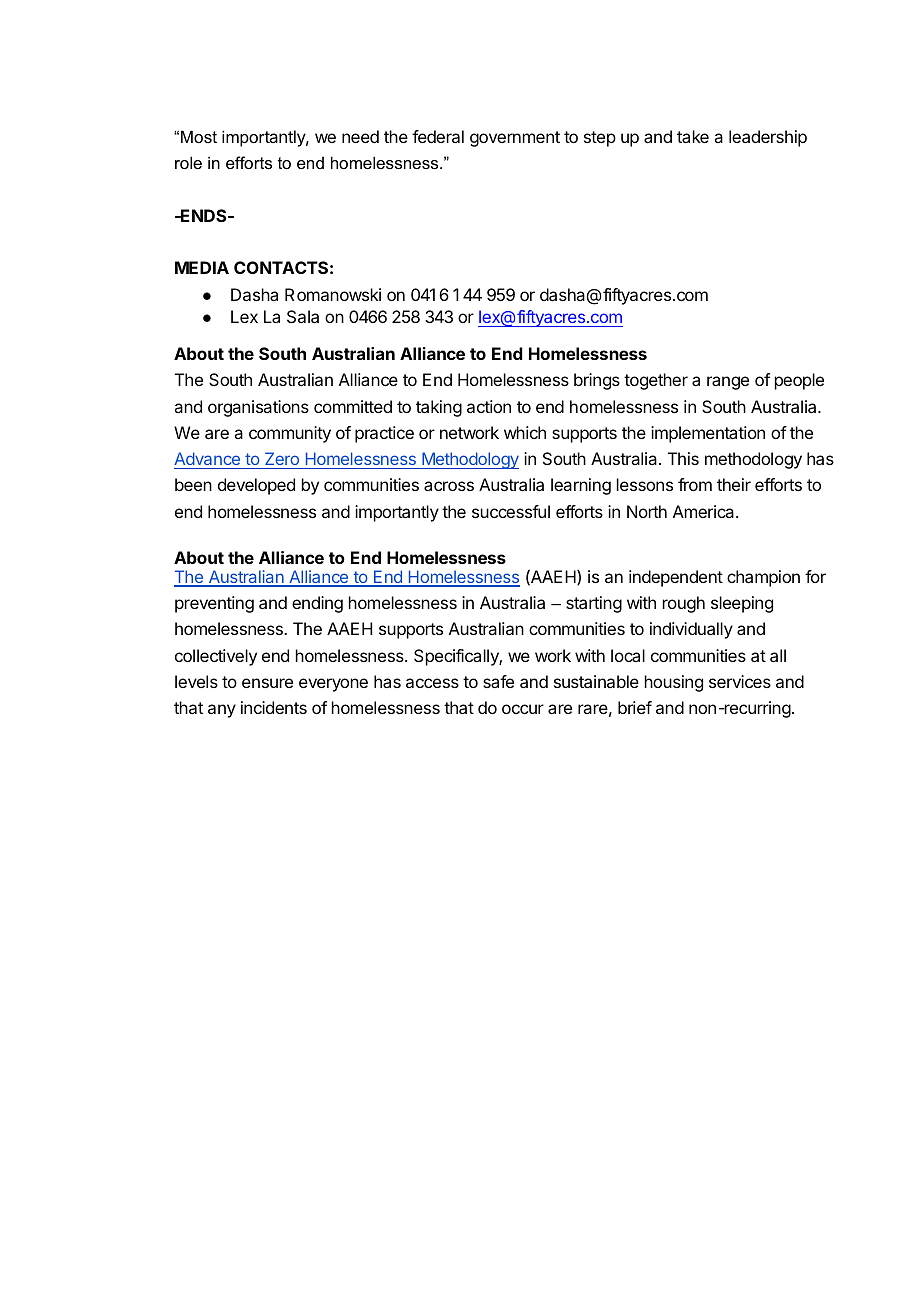 Image resolution: width=924 pixels, height=1308 pixels. Describe the element at coordinates (199, 136) in the image. I see `Most` at that location.
